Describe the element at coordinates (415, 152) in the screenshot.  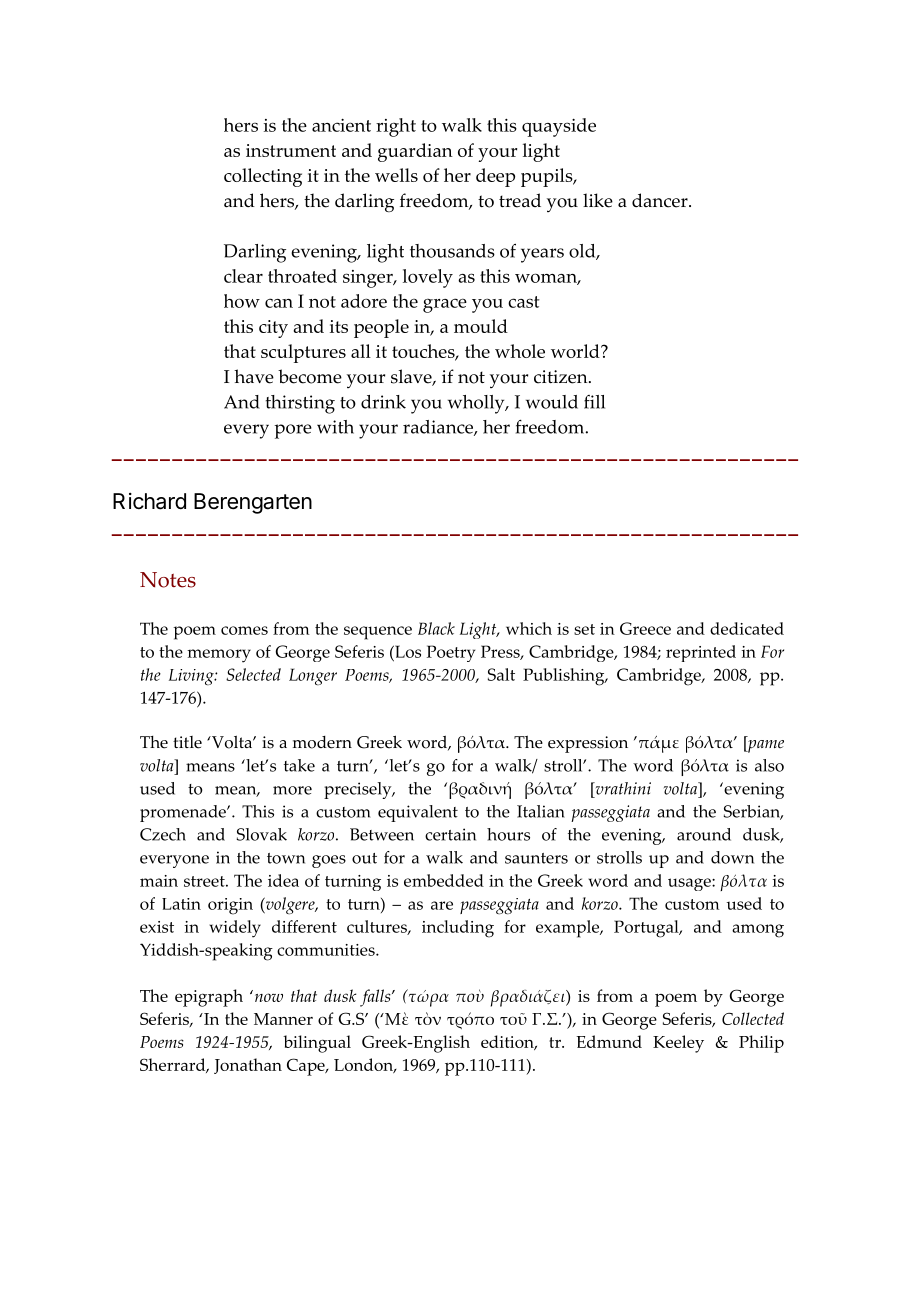
I see `guardian` at that location.
